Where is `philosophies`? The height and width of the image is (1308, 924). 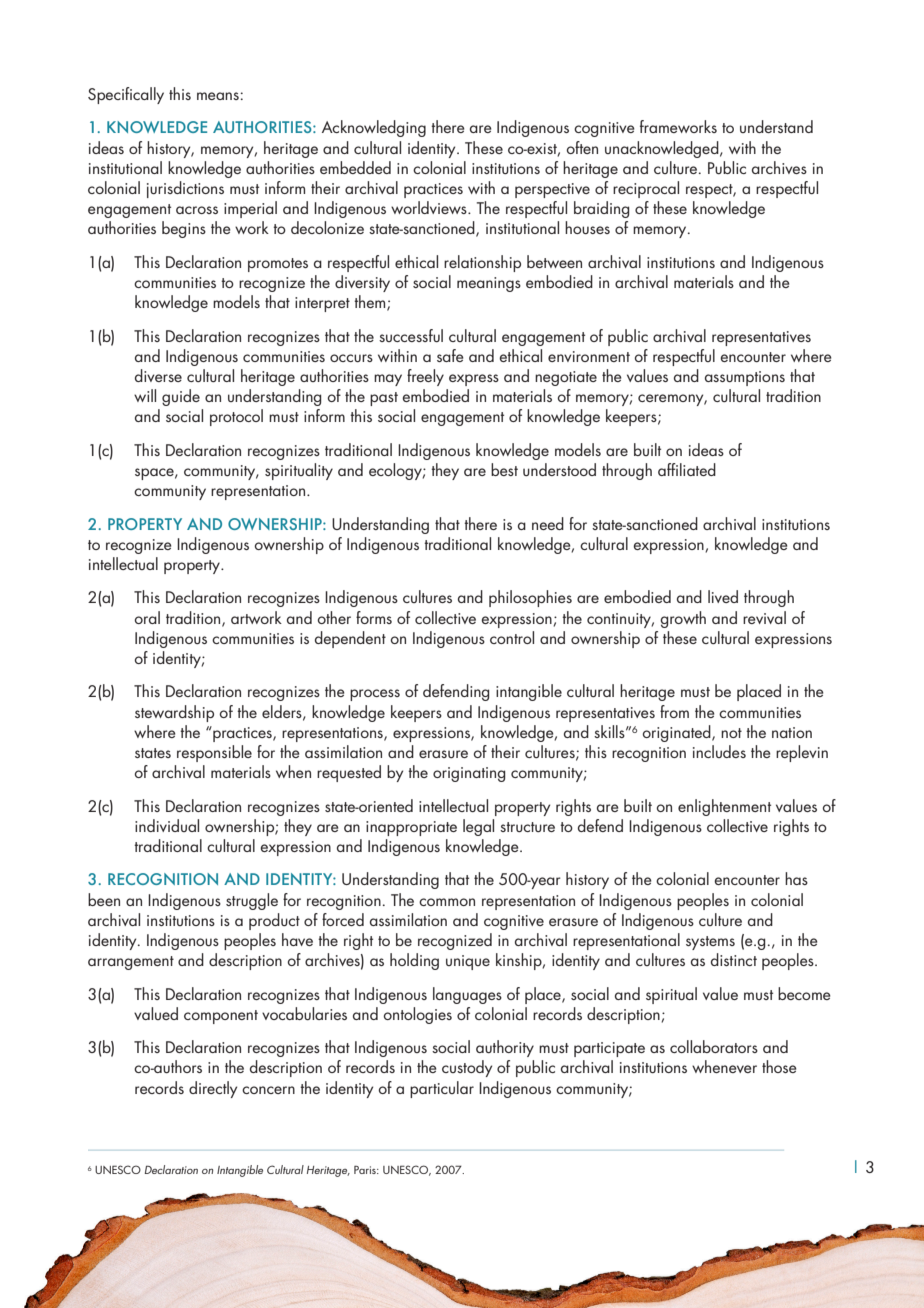
philosophies is located at coordinates (530, 598).
